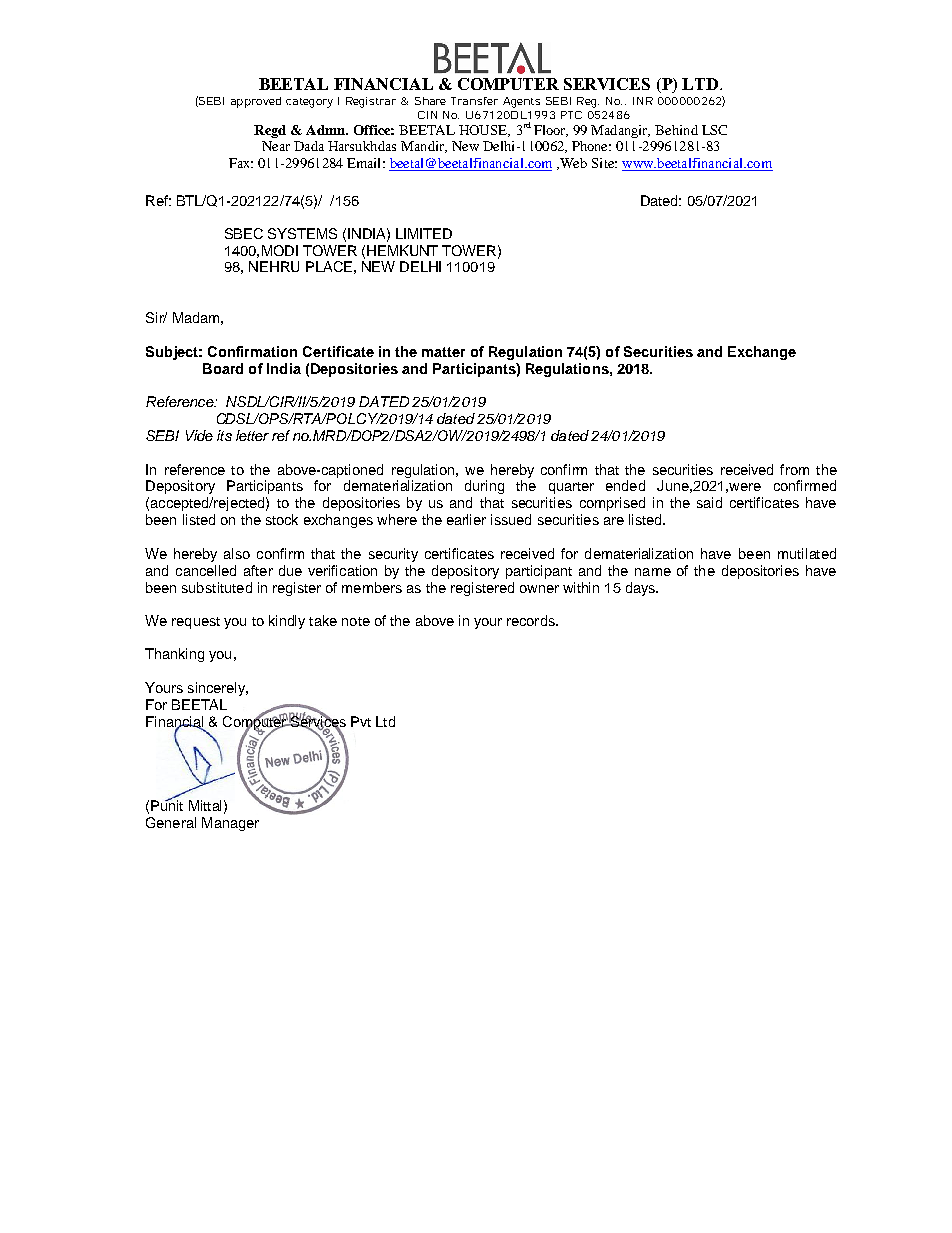 This screenshot has height=1233, width=952. I want to click on from, so click(794, 469).
